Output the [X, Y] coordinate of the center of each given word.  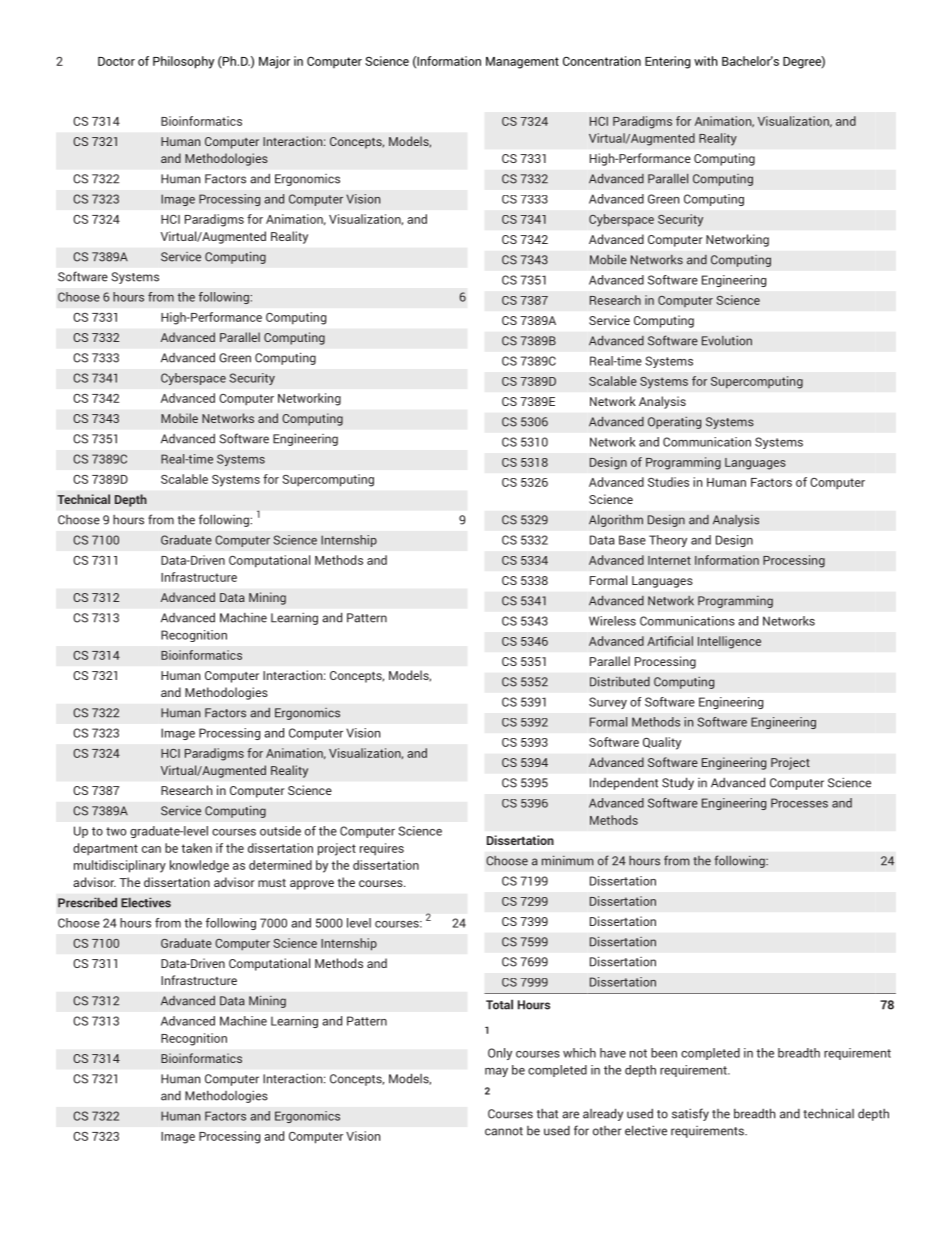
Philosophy [183, 62]
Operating [674, 423]
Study [678, 783]
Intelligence [729, 642]
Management [522, 63]
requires [382, 849]
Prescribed [87, 903]
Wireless [612, 621]
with [706, 61]
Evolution [727, 341]
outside [280, 831]
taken [196, 848]
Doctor [116, 61]
